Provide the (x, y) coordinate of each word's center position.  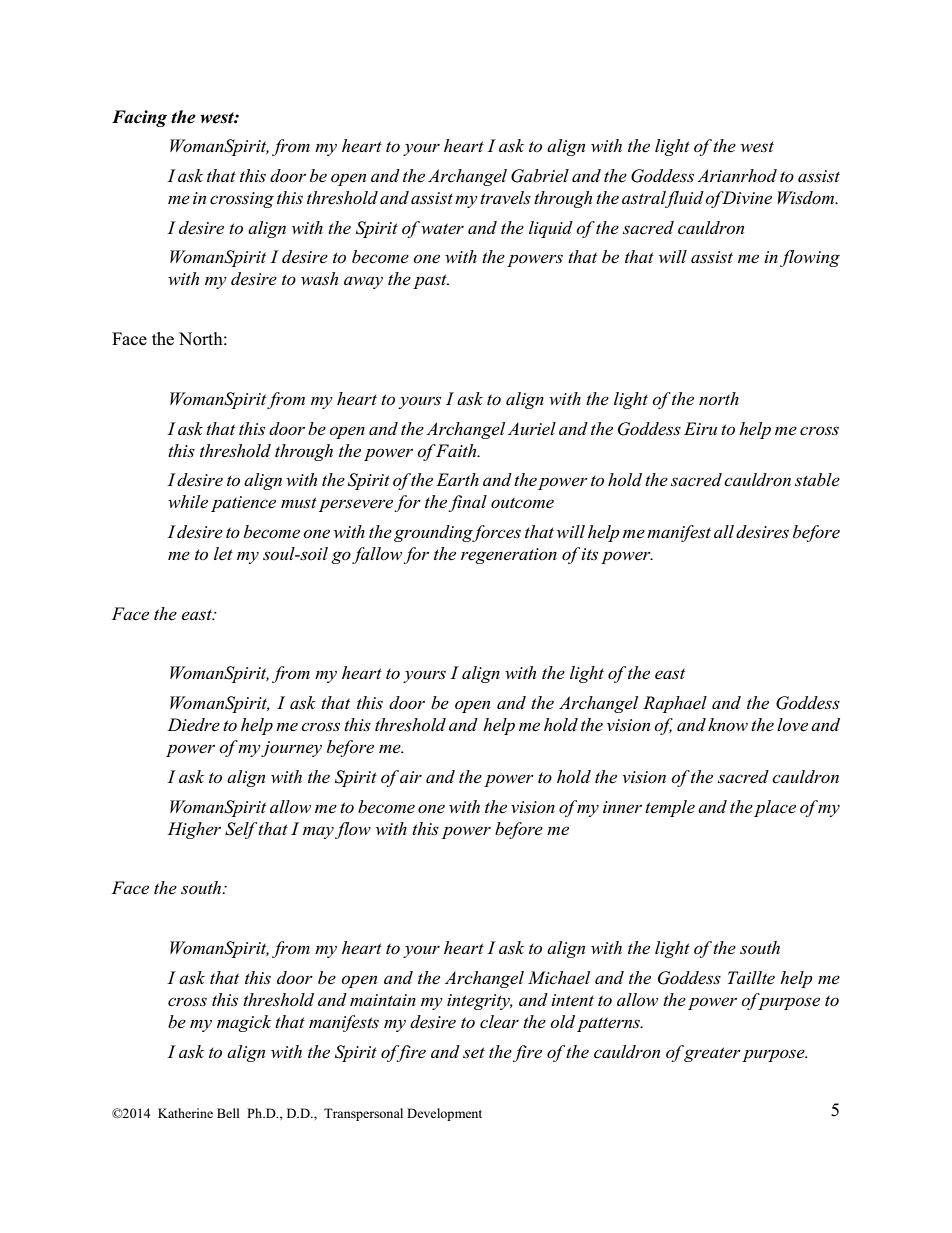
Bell (228, 1113)
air (411, 777)
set (474, 1052)
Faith (457, 450)
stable (817, 480)
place (775, 808)
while (188, 502)
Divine (746, 198)
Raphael (675, 704)
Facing (139, 118)
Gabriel (540, 176)
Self (242, 830)
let (223, 553)
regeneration (509, 556)
